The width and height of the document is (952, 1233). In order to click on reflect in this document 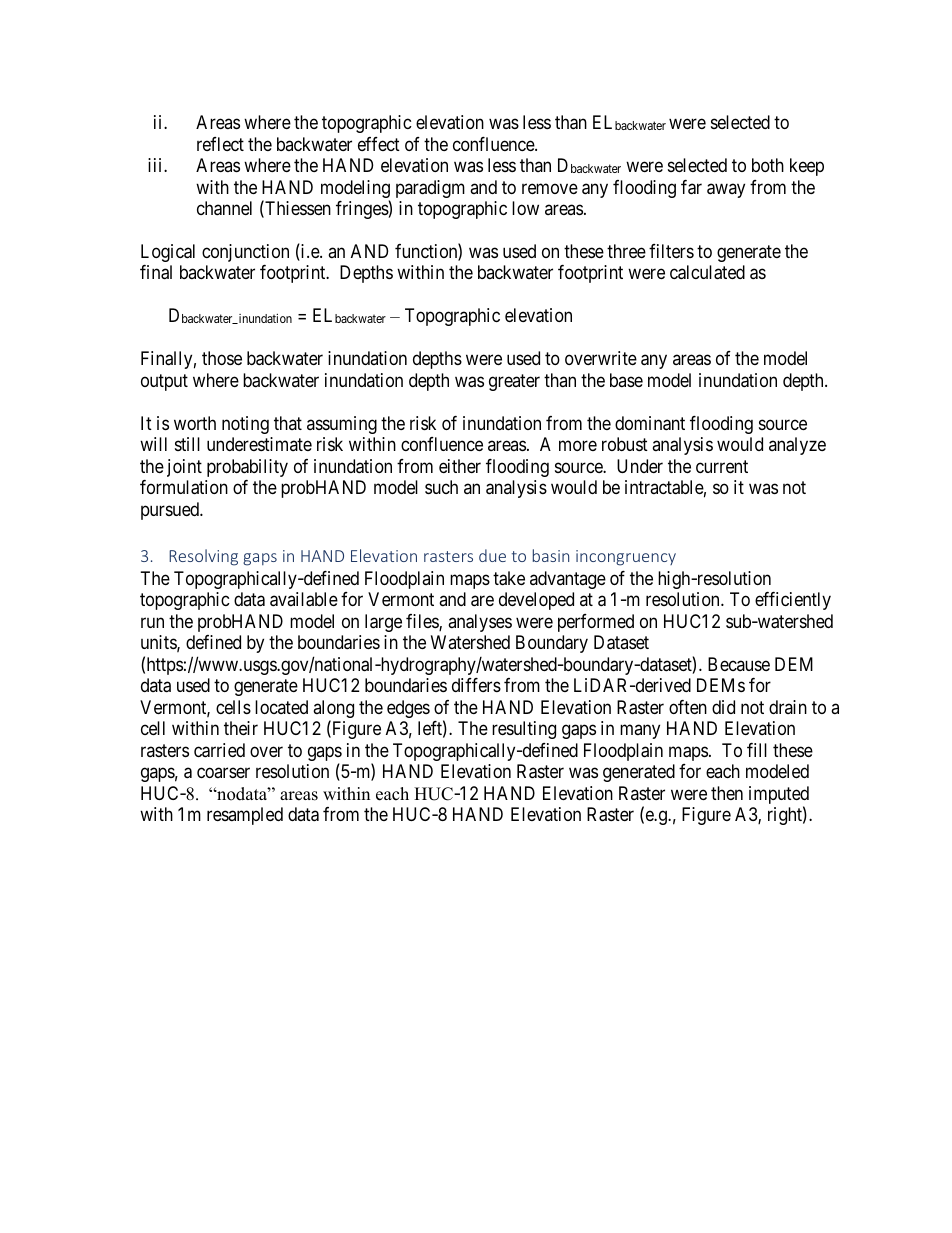, I will do `click(220, 144)`.
